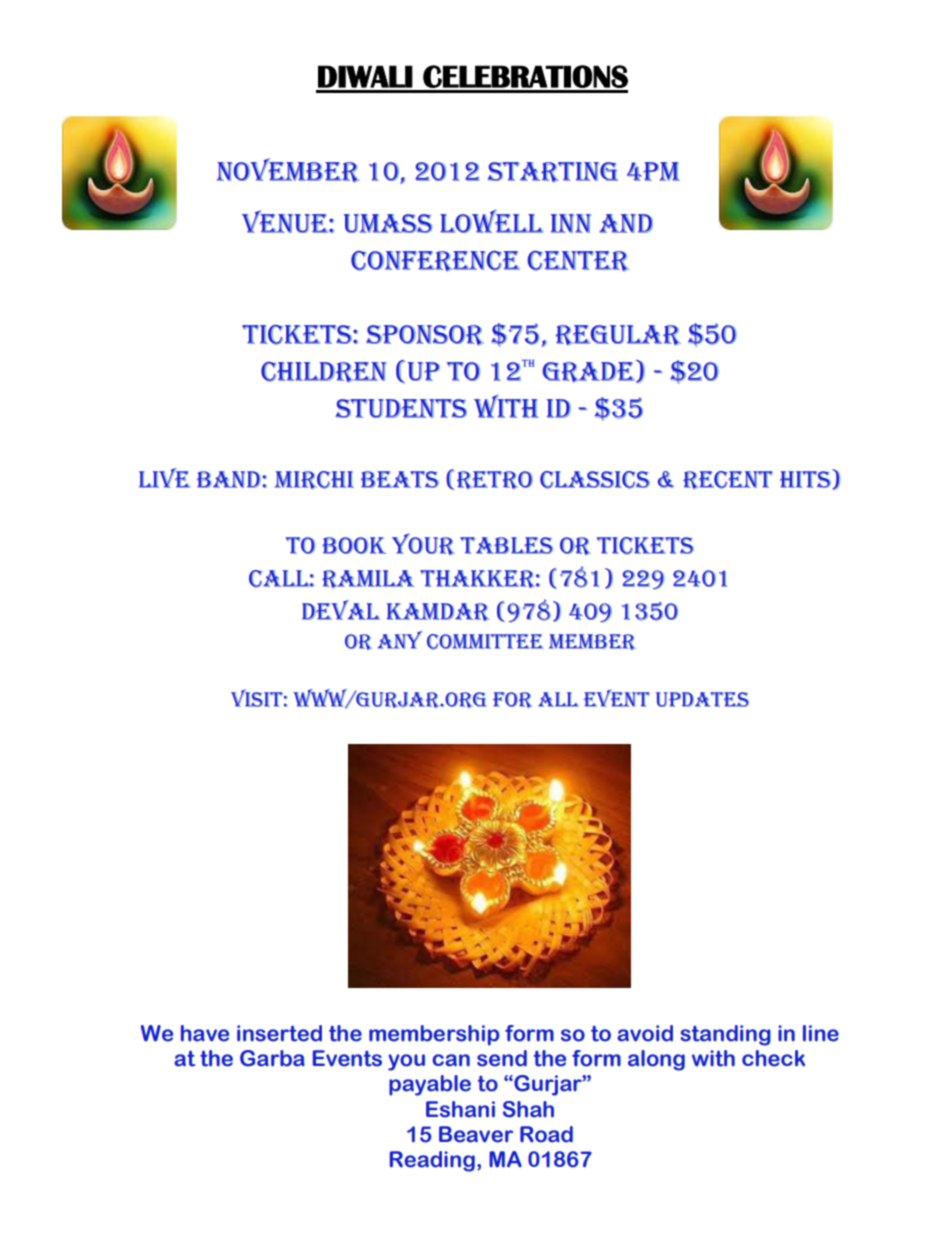 Image resolution: width=952 pixels, height=1233 pixels. What do you see at coordinates (476, 1134) in the page?
I see `Beaver` at bounding box center [476, 1134].
